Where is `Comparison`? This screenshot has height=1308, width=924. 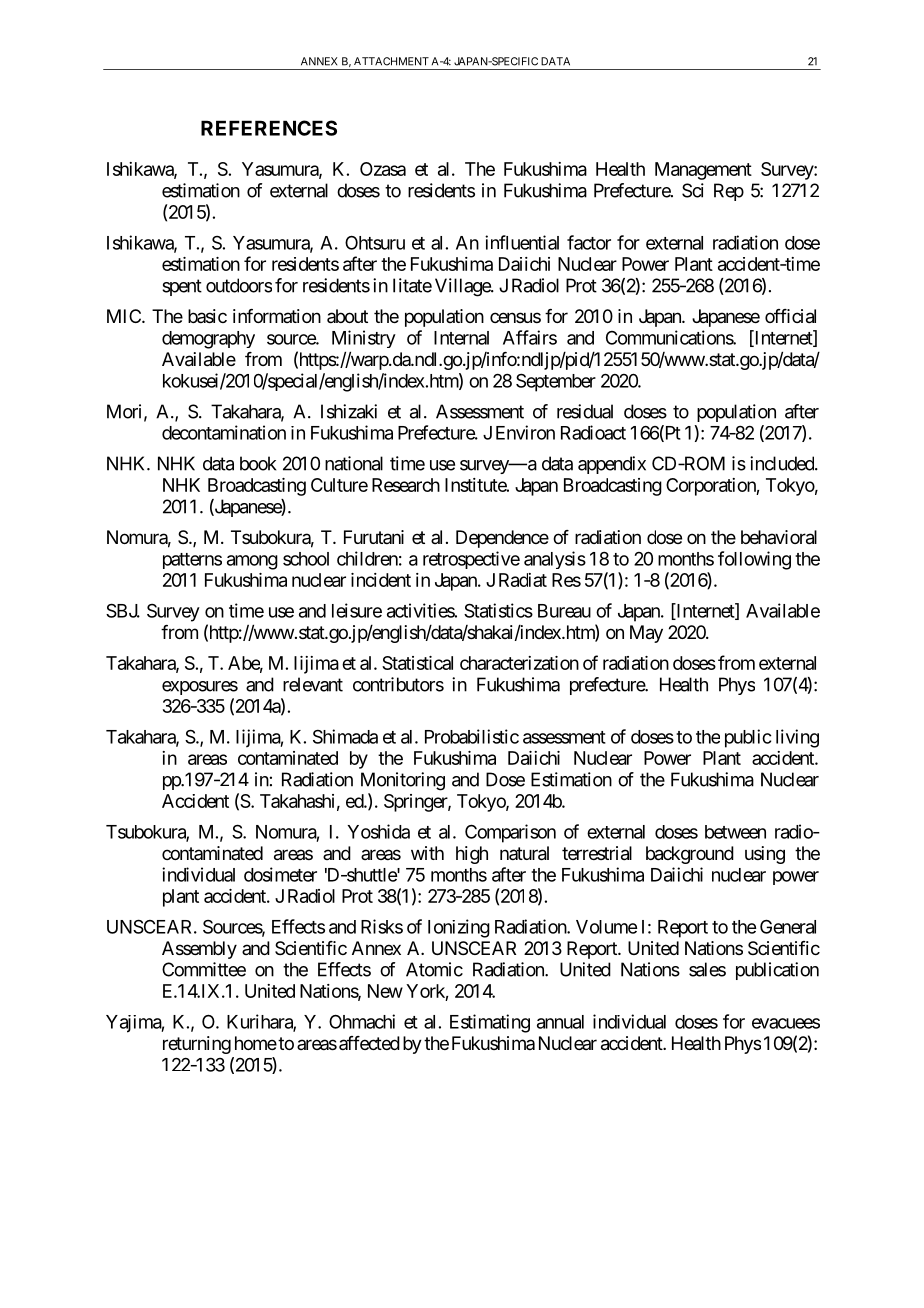
Comparison is located at coordinates (510, 833).
